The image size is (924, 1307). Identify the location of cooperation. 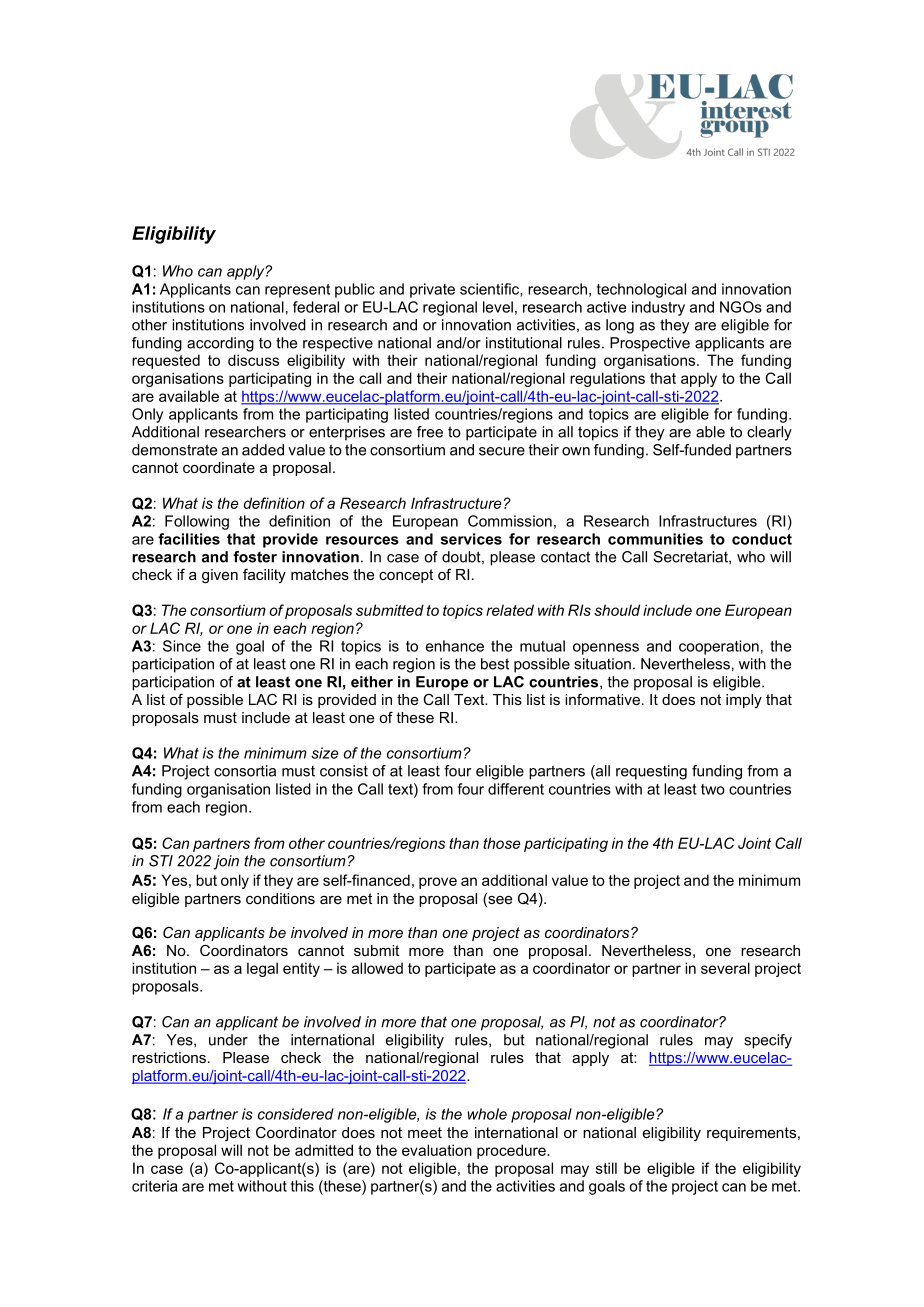
(719, 647).
